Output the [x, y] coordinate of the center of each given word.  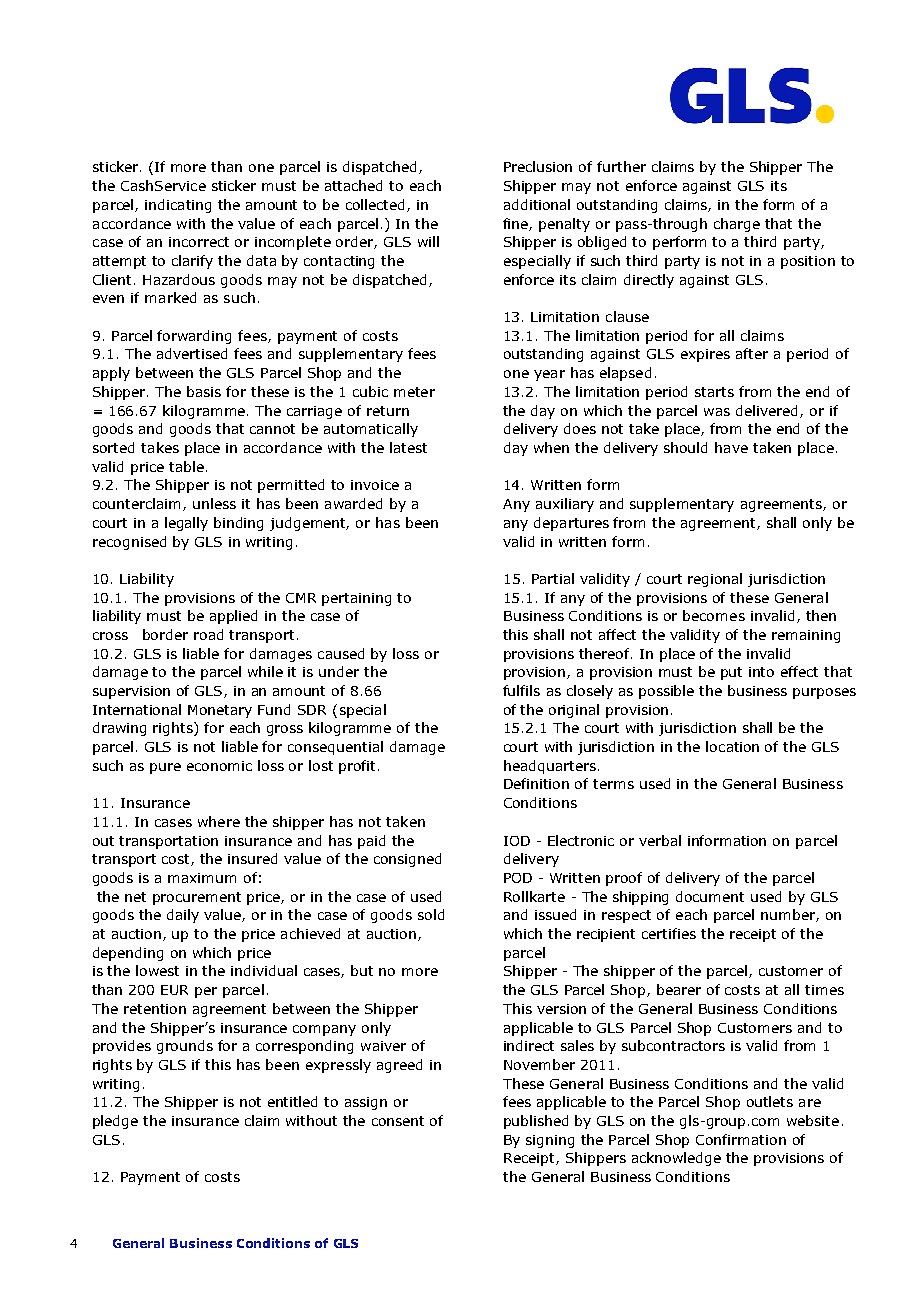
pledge [115, 1122]
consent [398, 1121]
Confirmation [741, 1139]
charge [737, 225]
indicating [178, 206]
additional [537, 204]
